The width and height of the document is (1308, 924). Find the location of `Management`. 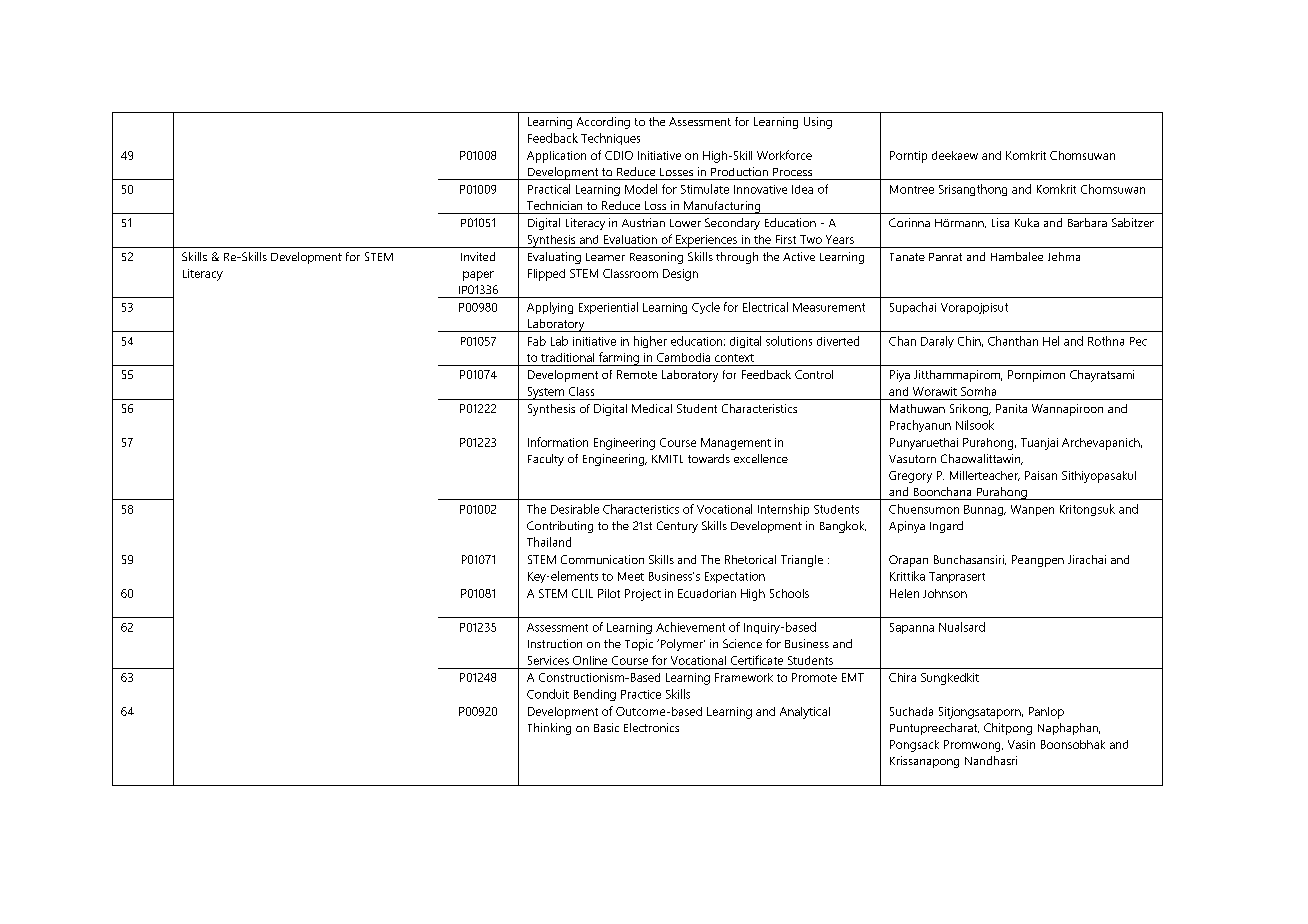

Management is located at coordinates (736, 444).
